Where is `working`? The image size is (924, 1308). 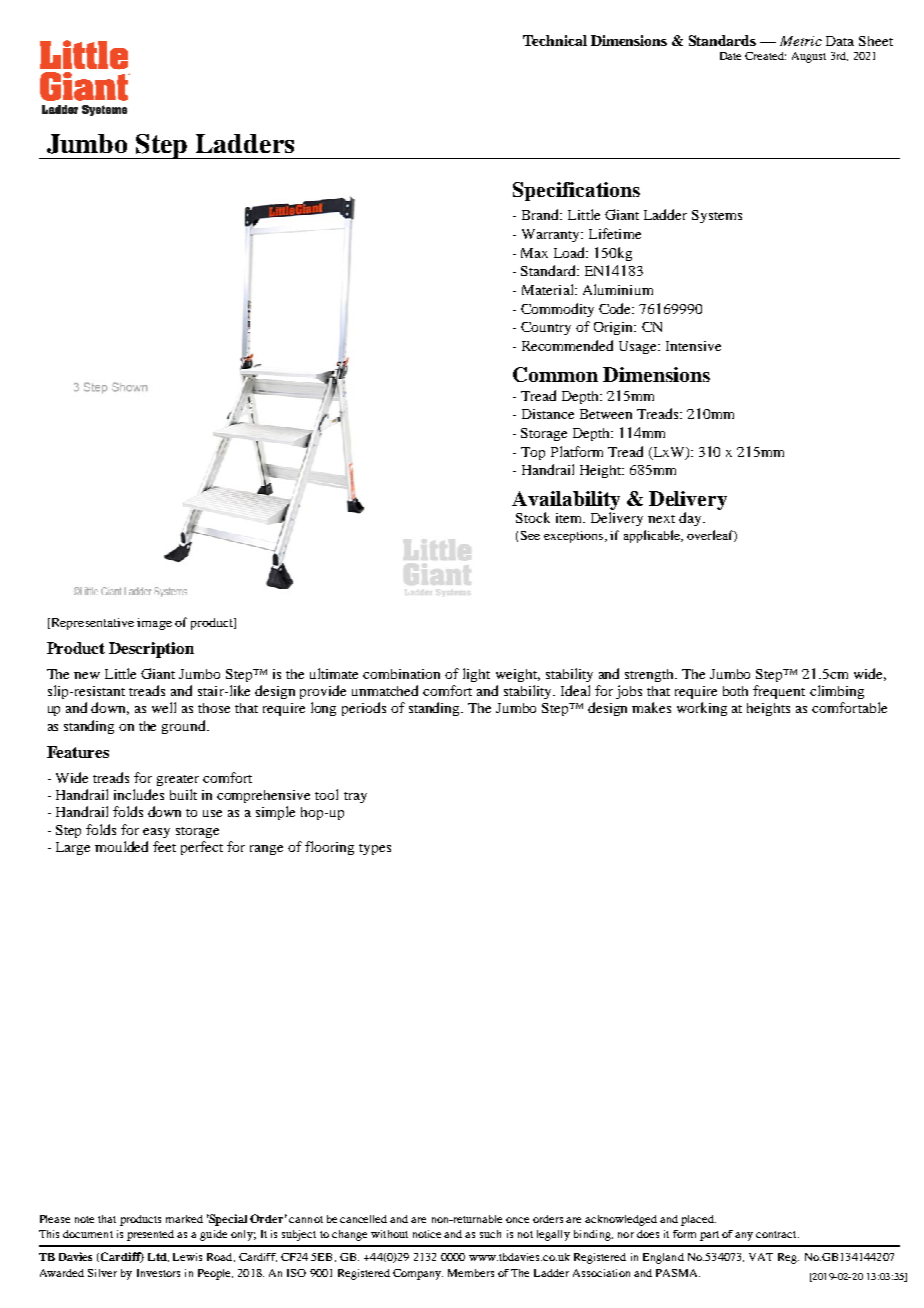
working is located at coordinates (702, 709).
